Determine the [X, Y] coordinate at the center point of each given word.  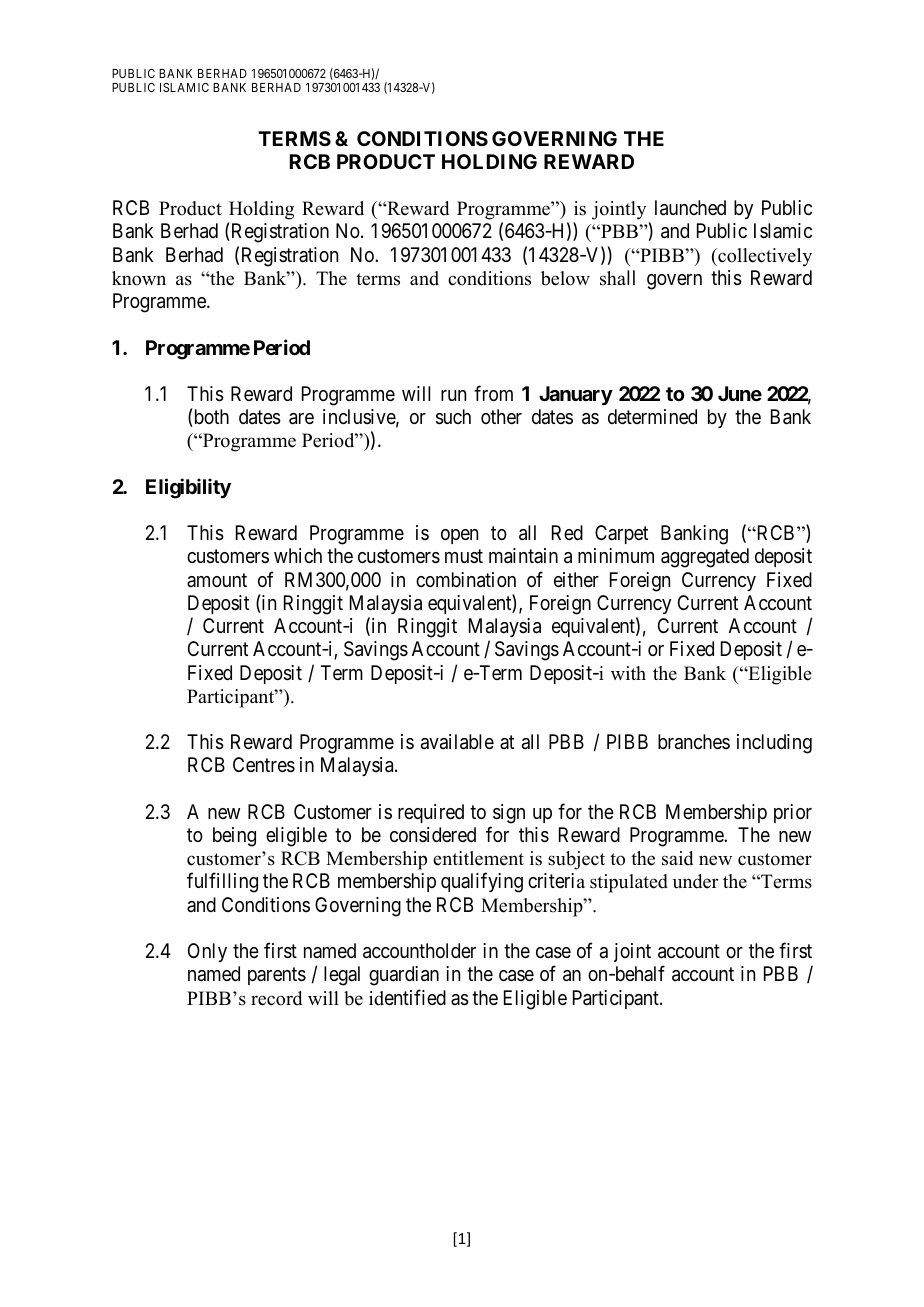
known [139, 278]
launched [690, 208]
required [431, 813]
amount [217, 580]
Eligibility [188, 488]
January [576, 395]
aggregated [705, 558]
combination [466, 580]
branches [694, 742]
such [453, 417]
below [565, 278]
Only [207, 952]
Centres [264, 765]
